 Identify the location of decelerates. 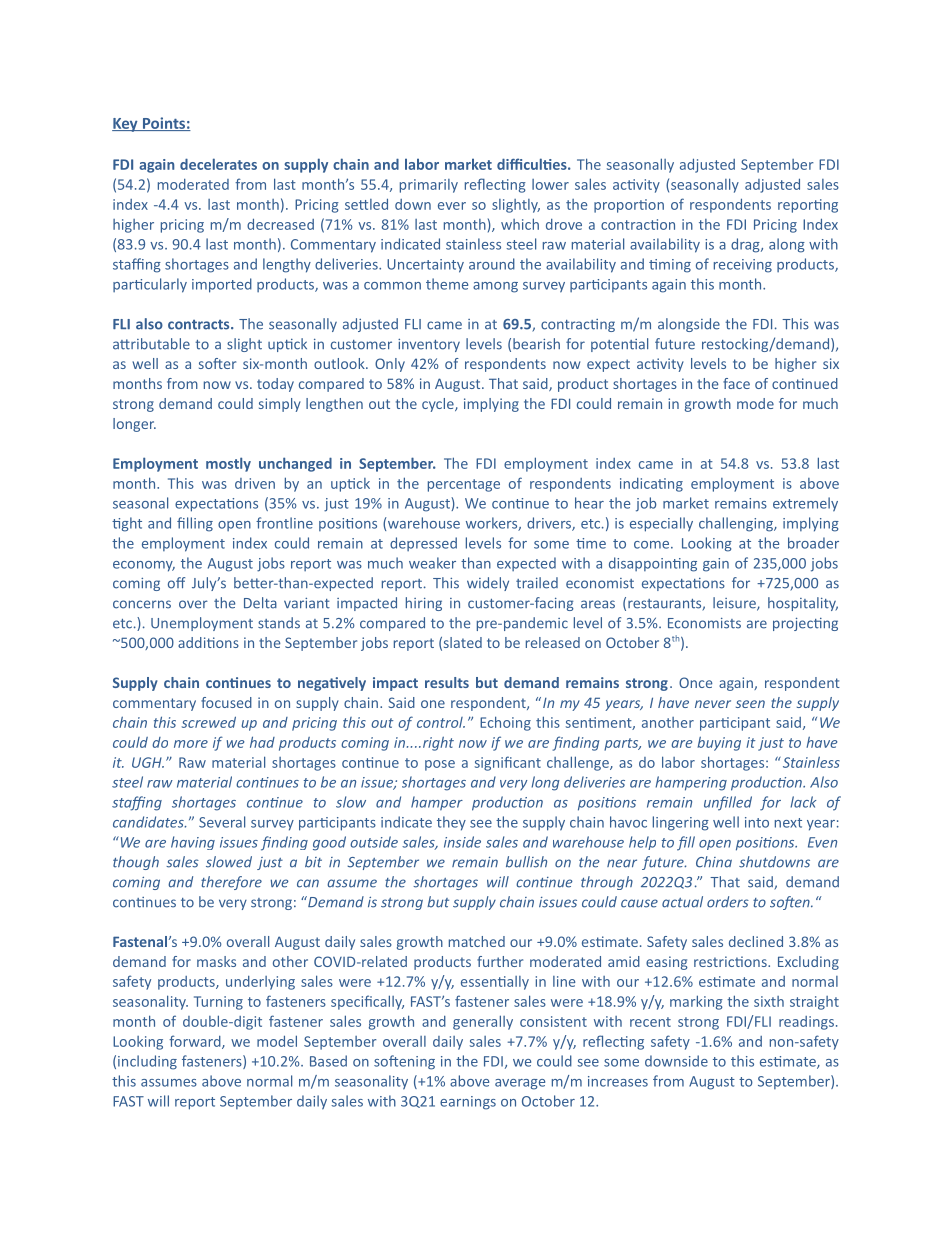
(218, 164).
